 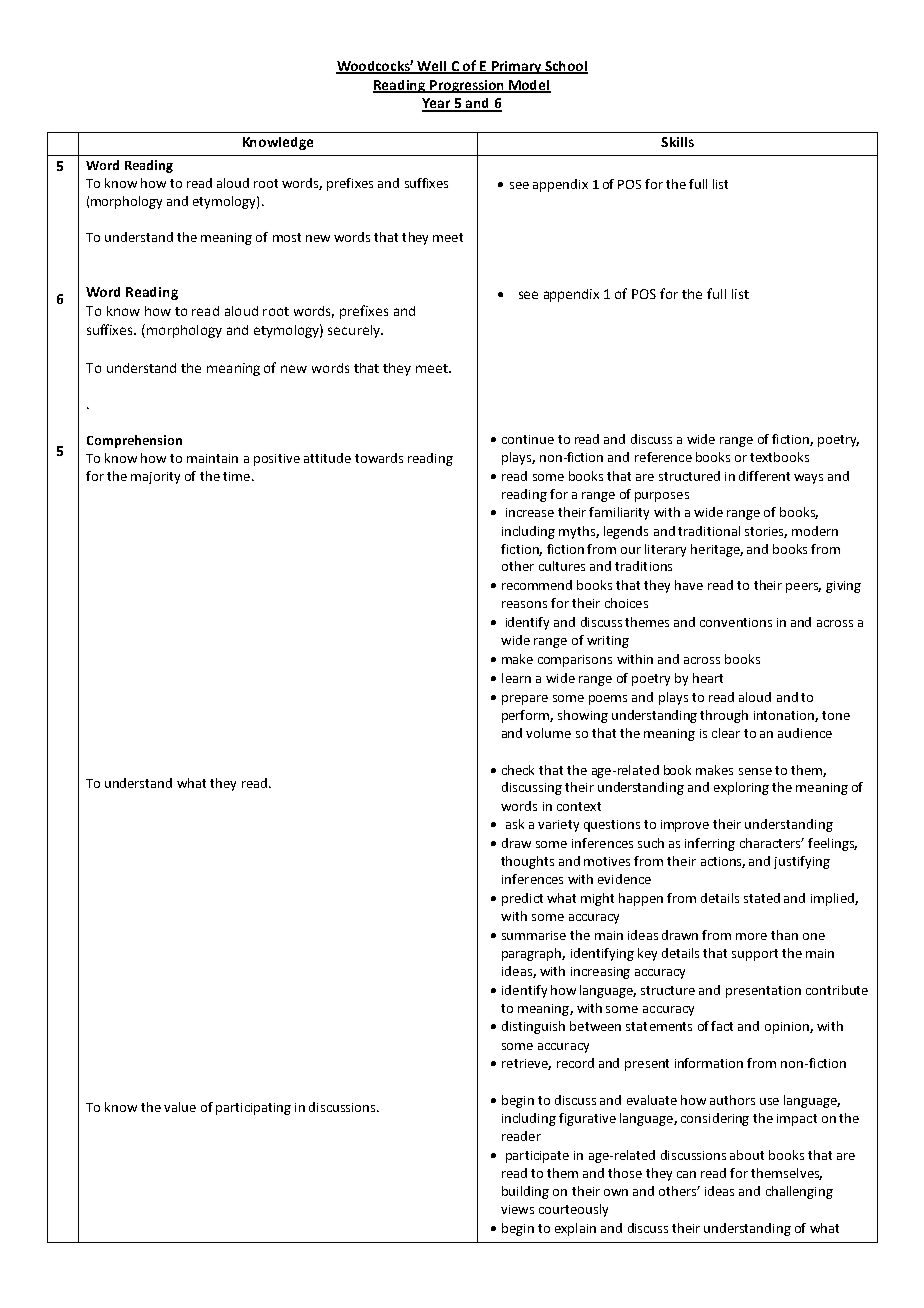 What do you see at coordinates (528, 439) in the screenshot?
I see `continue` at bounding box center [528, 439].
